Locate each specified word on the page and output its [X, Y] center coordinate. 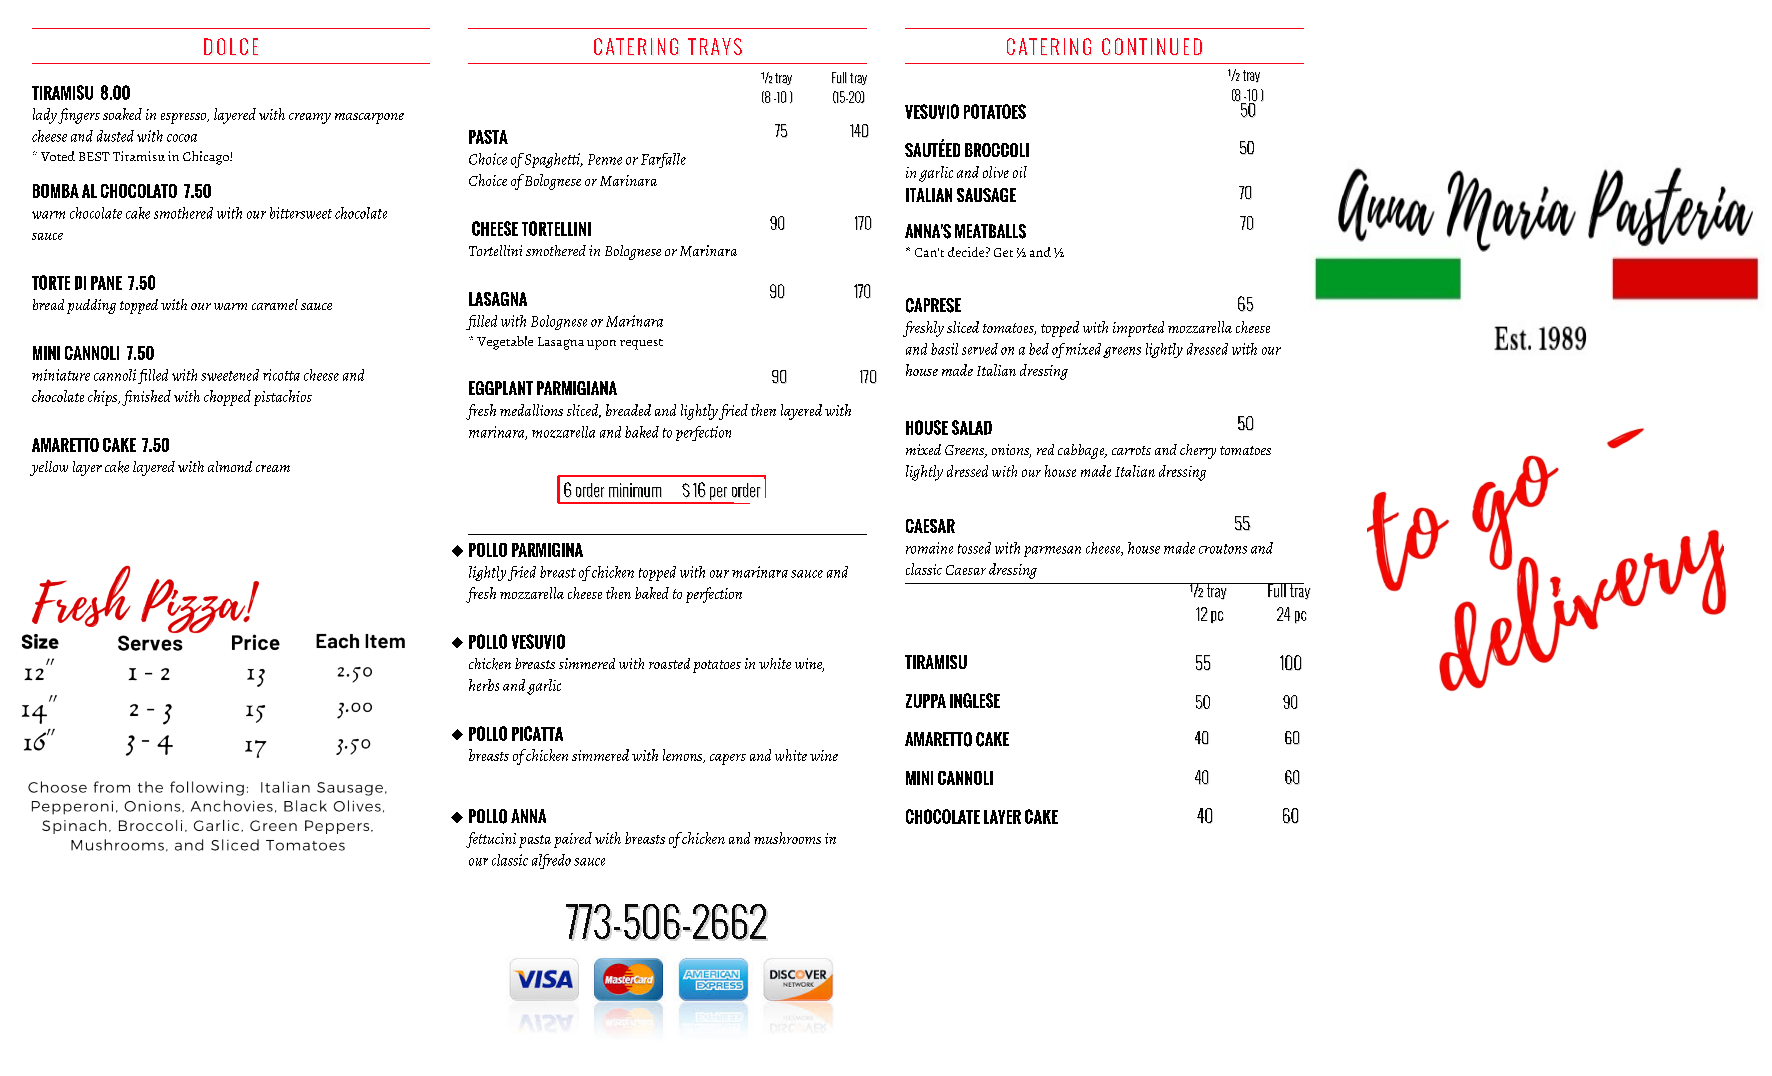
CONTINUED [1152, 46]
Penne [605, 159]
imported [1138, 329]
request [641, 344]
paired [573, 840]
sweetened [230, 375]
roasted [669, 663]
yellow [49, 468]
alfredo [551, 861]
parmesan [1052, 551]
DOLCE [231, 46]
